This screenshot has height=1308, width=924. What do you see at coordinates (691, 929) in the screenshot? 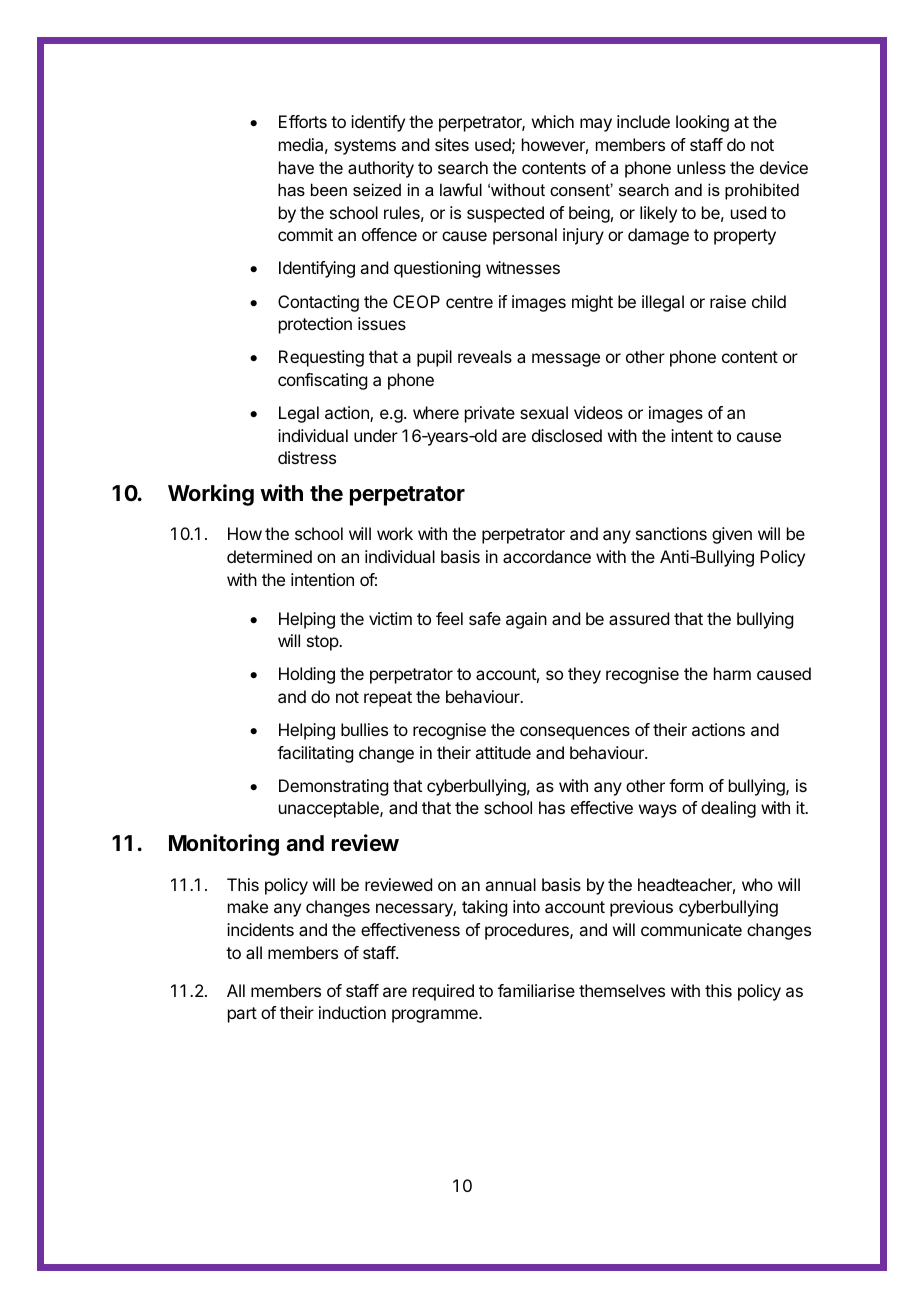
I see `communicate` at bounding box center [691, 929].
